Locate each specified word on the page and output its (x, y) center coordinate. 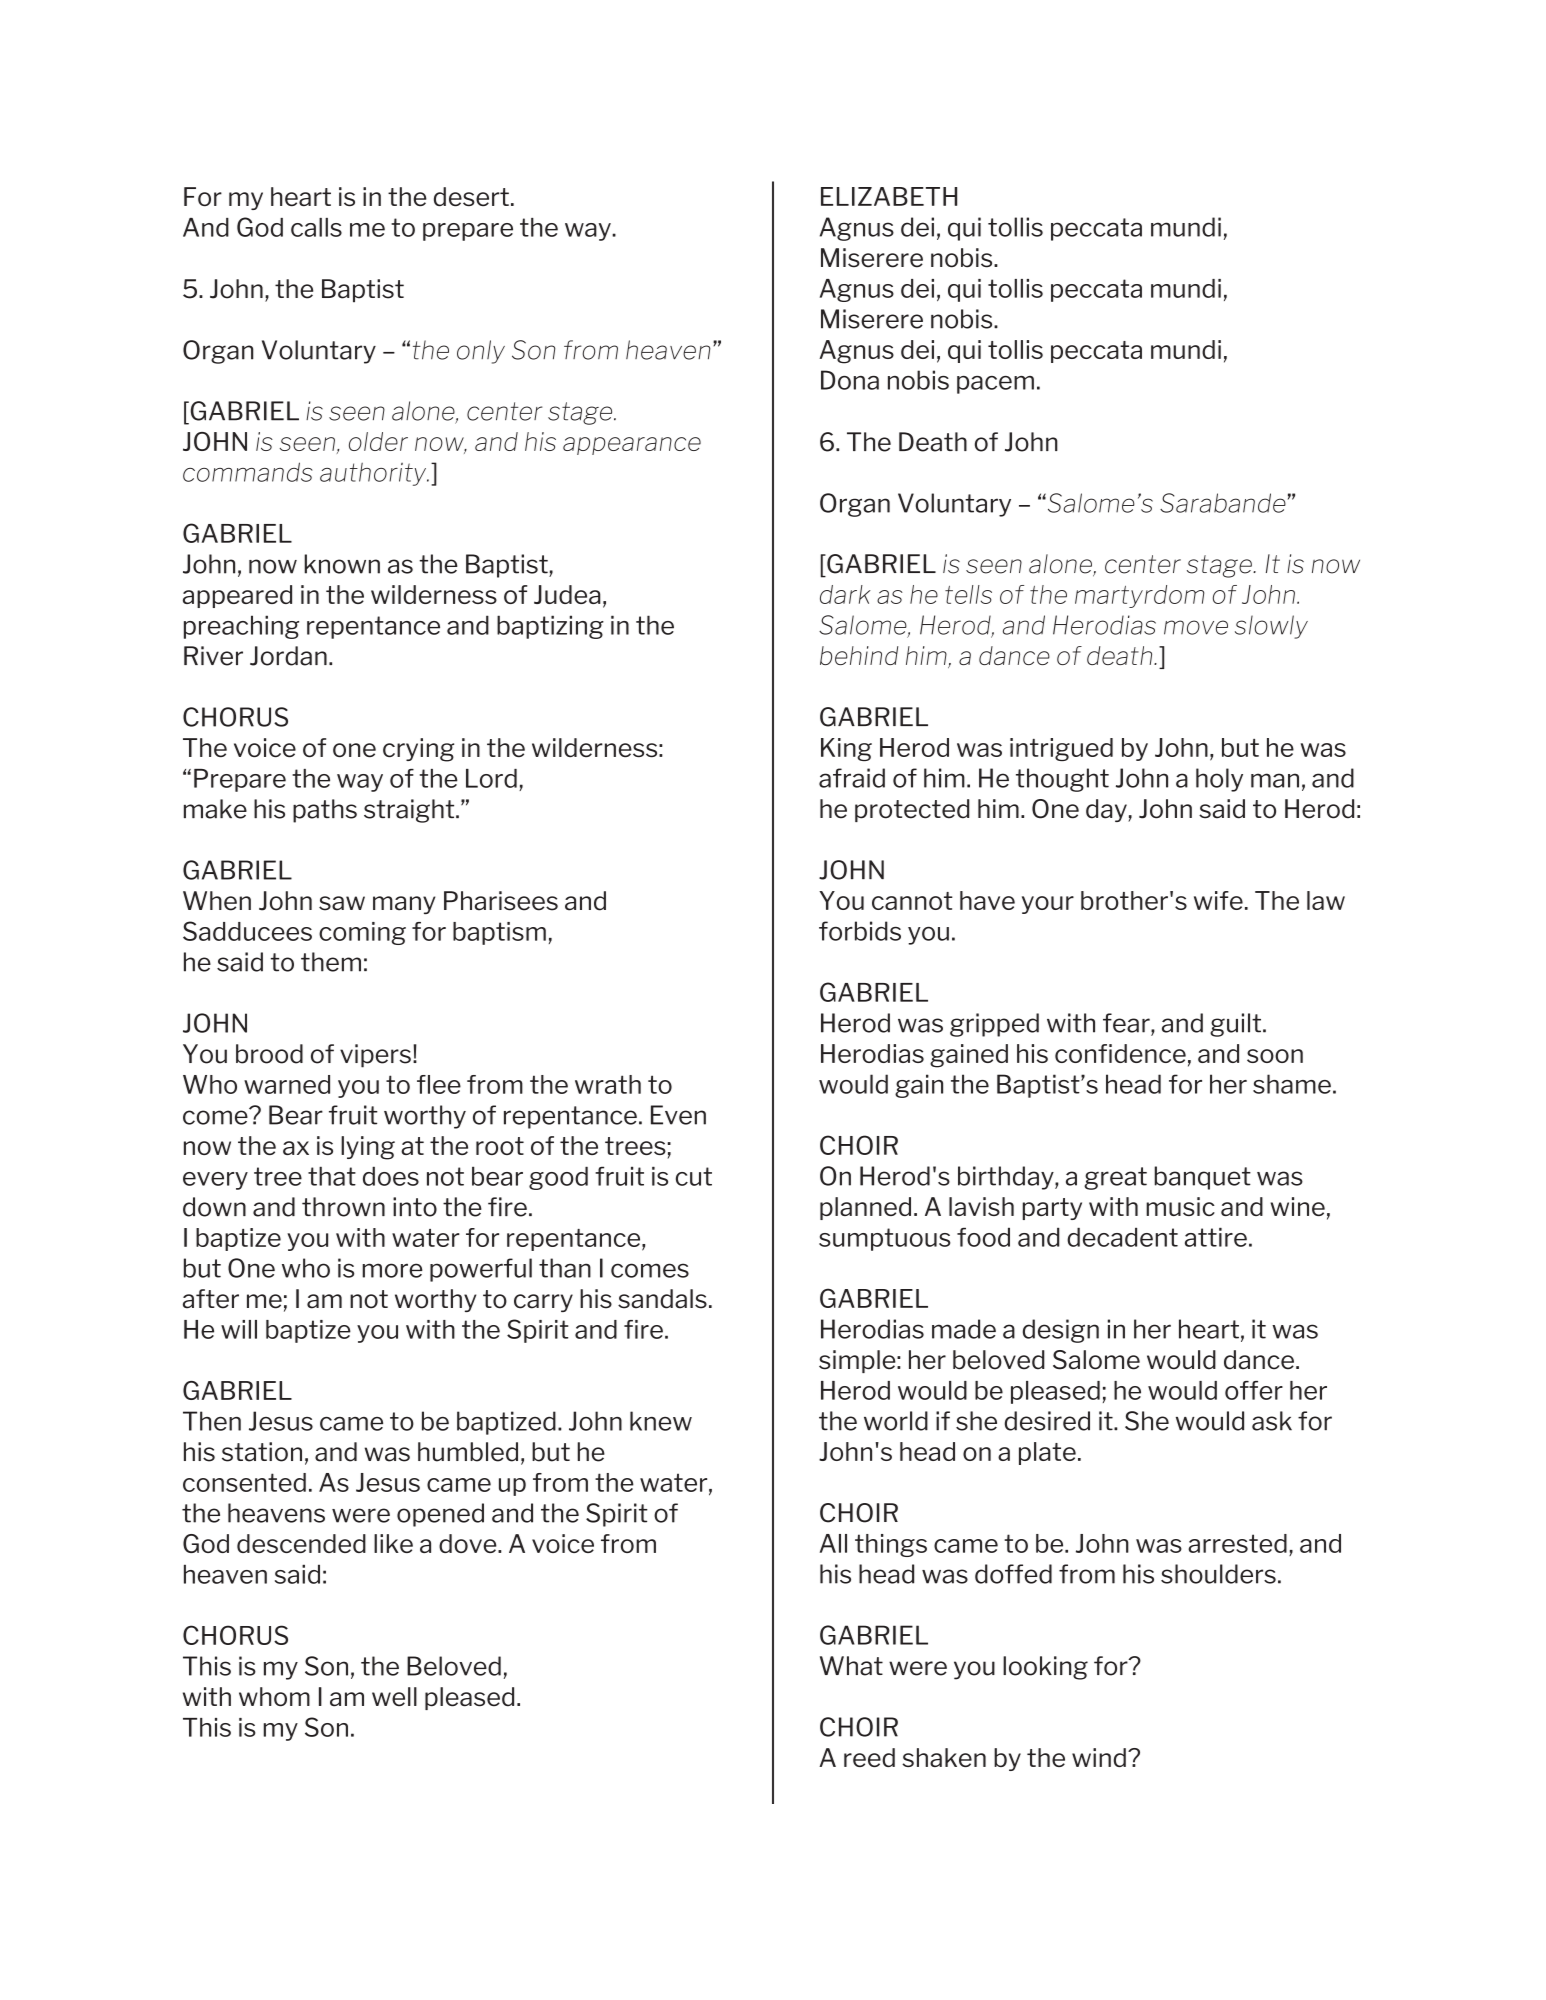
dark (845, 594)
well (394, 1697)
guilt (1237, 1025)
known (342, 564)
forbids (860, 931)
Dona (850, 380)
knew (661, 1421)
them (331, 962)
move (1196, 627)
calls (316, 227)
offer (1254, 1390)
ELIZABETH (889, 196)
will (239, 1329)
